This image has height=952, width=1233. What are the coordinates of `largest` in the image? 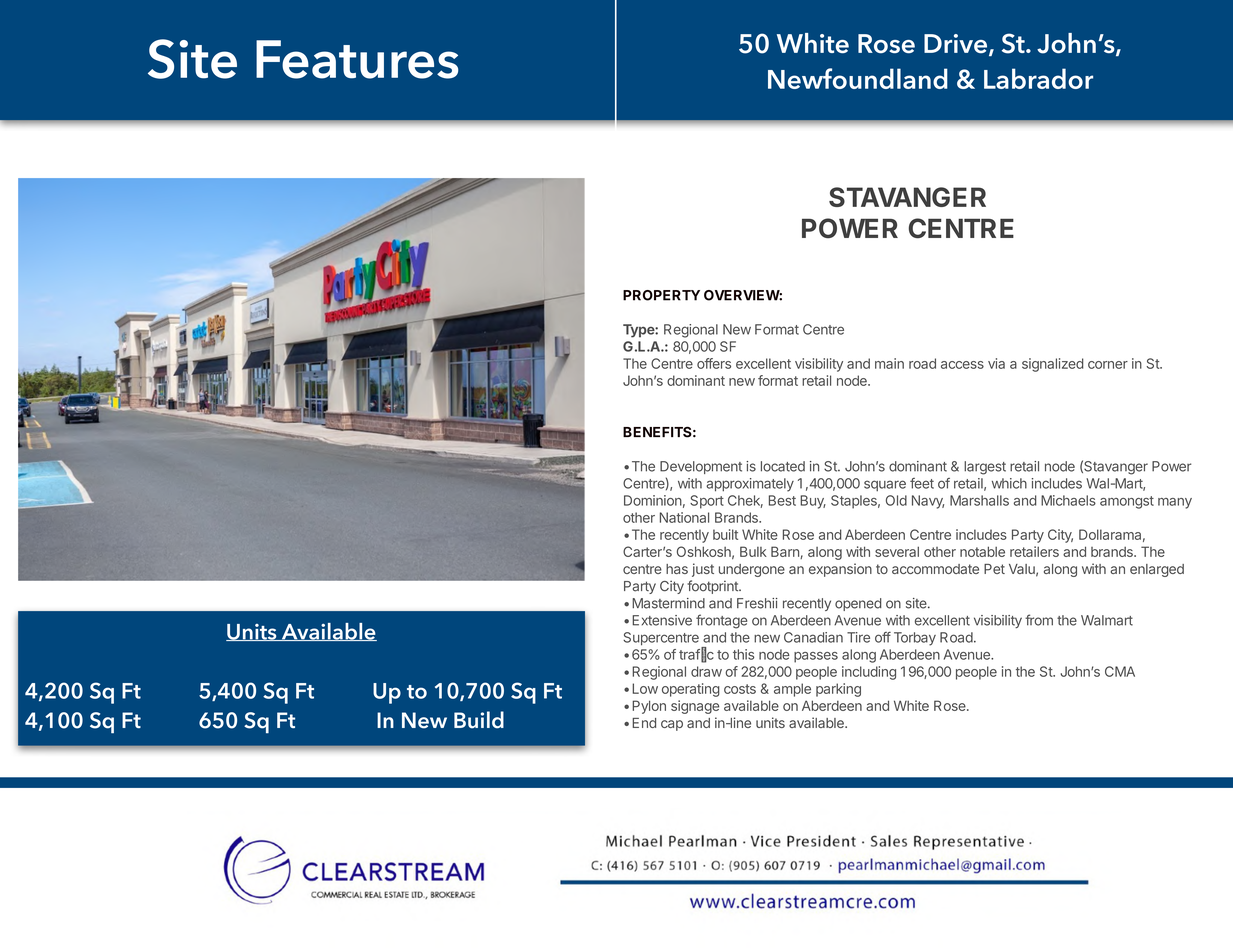 It's located at (985, 468).
